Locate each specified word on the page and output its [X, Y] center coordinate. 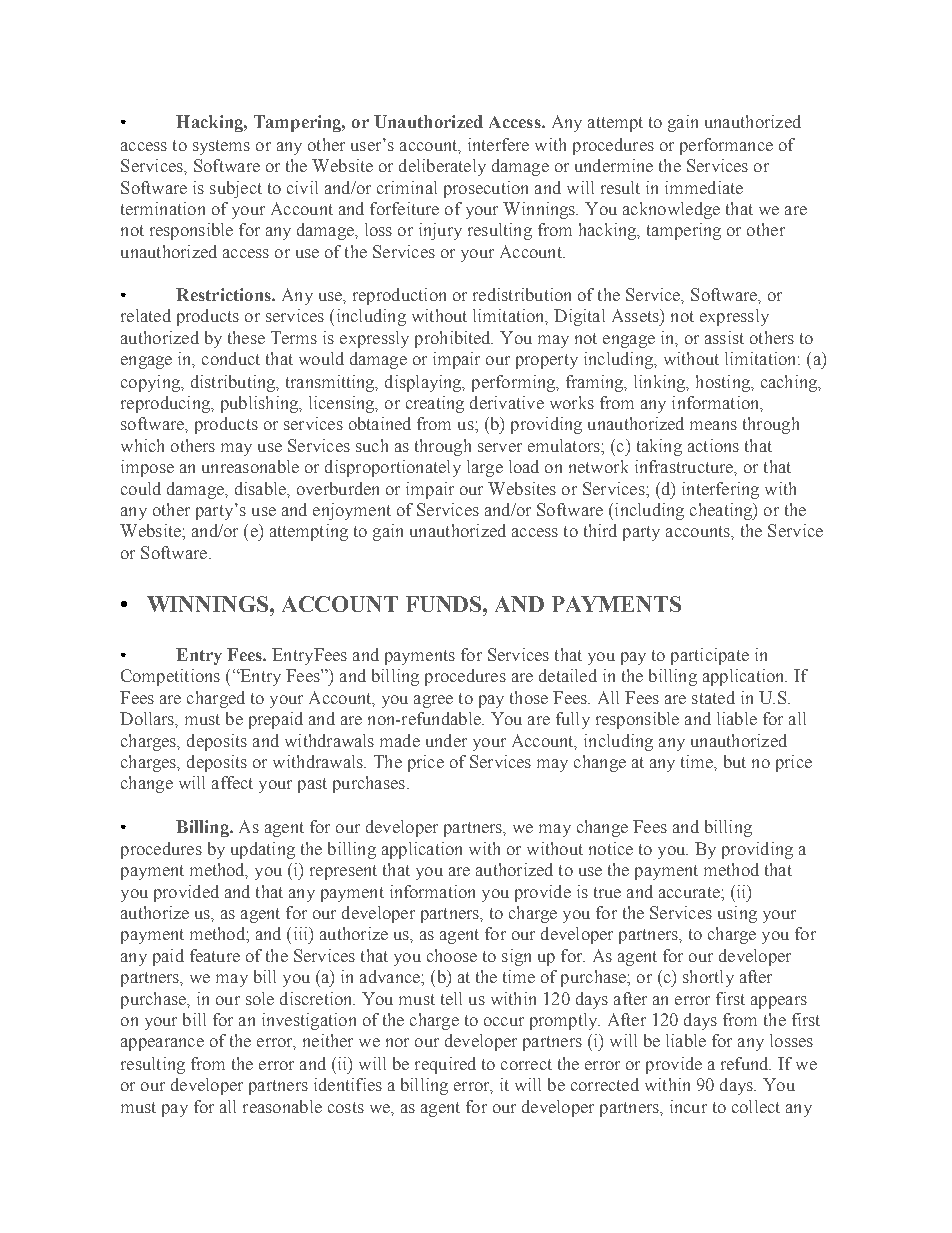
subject [236, 189]
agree [433, 701]
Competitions [170, 677]
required [445, 1065]
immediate [704, 187]
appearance [162, 1044]
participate [710, 656]
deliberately [442, 167]
